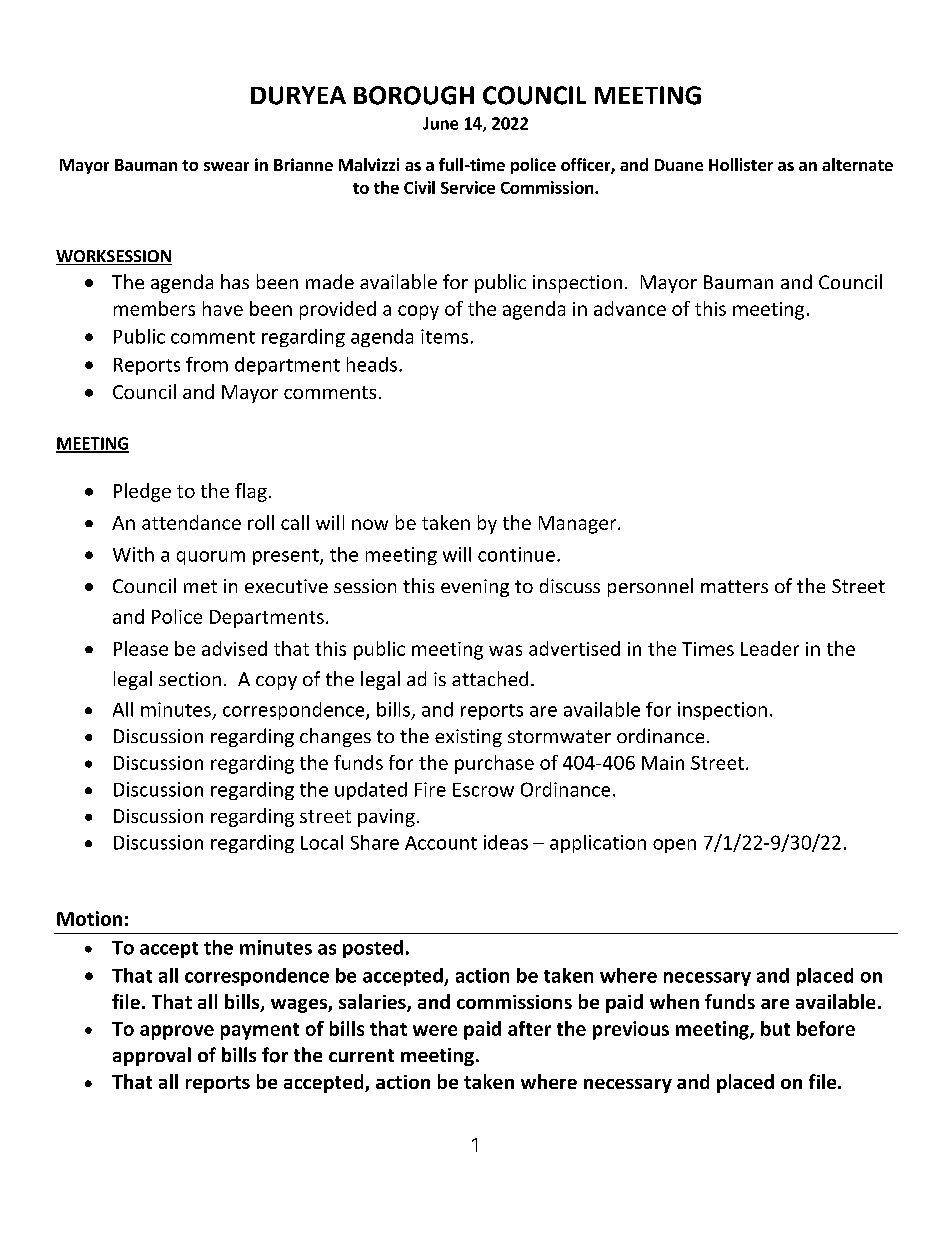 The height and width of the page is (1233, 952). What do you see at coordinates (207, 364) in the page?
I see `from` at bounding box center [207, 364].
